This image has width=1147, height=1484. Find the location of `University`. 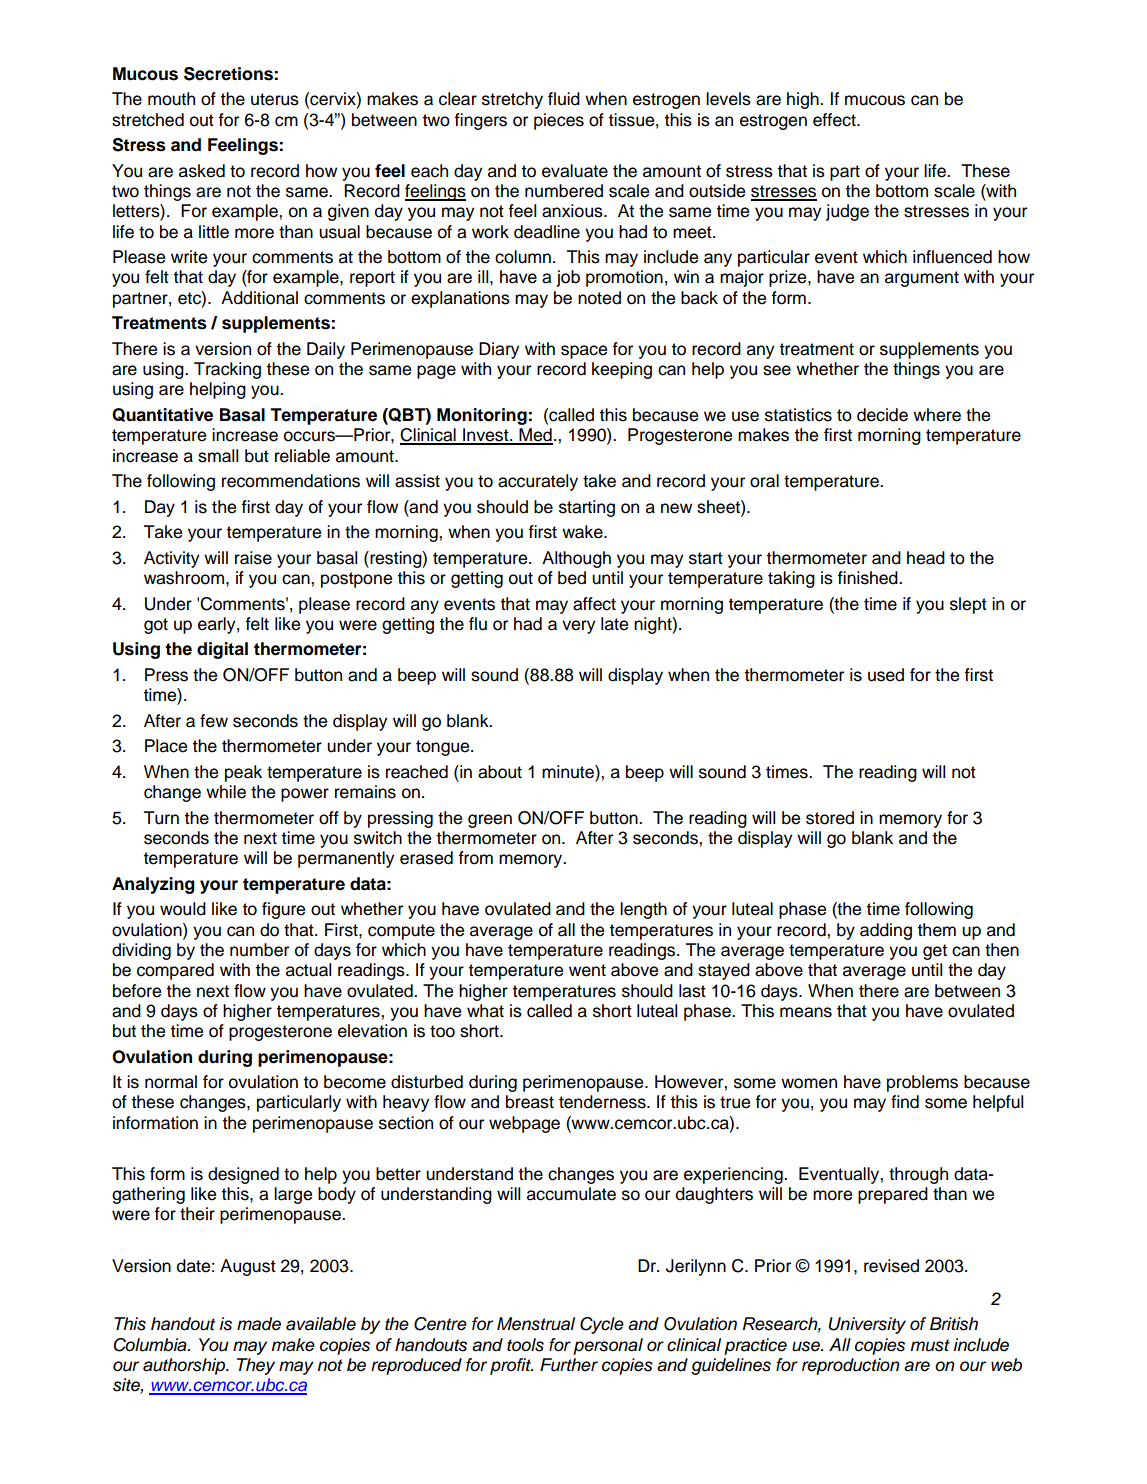

University is located at coordinates (867, 1325).
